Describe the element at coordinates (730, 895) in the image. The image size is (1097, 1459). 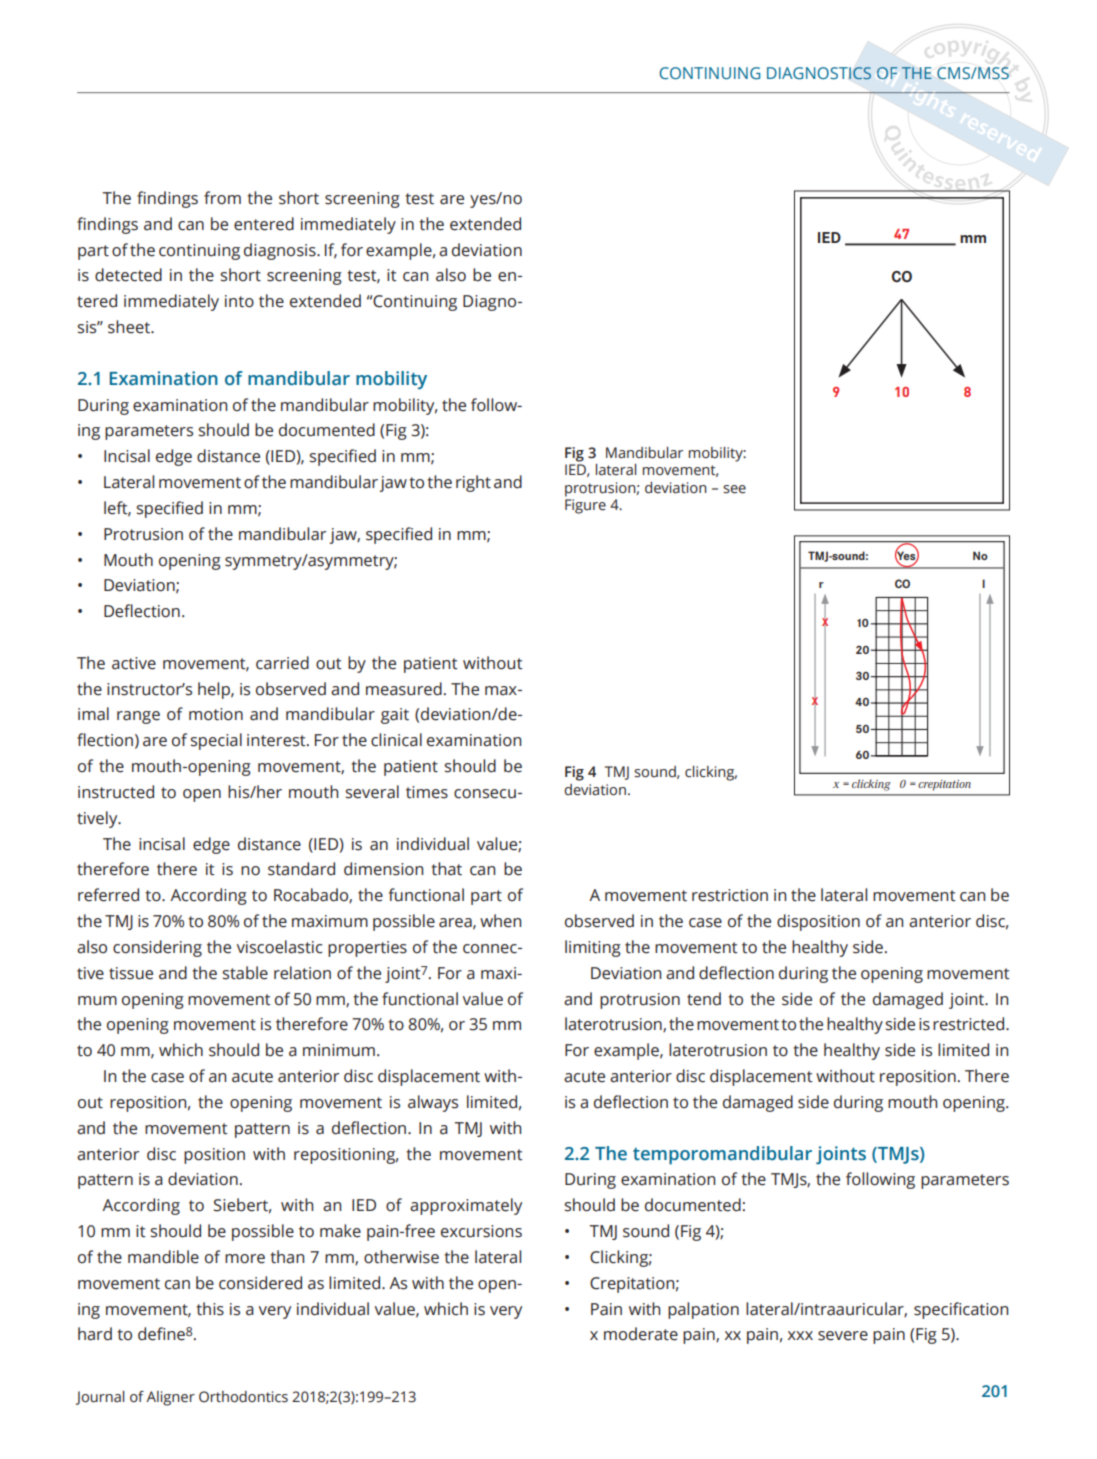
I see `restriction` at that location.
